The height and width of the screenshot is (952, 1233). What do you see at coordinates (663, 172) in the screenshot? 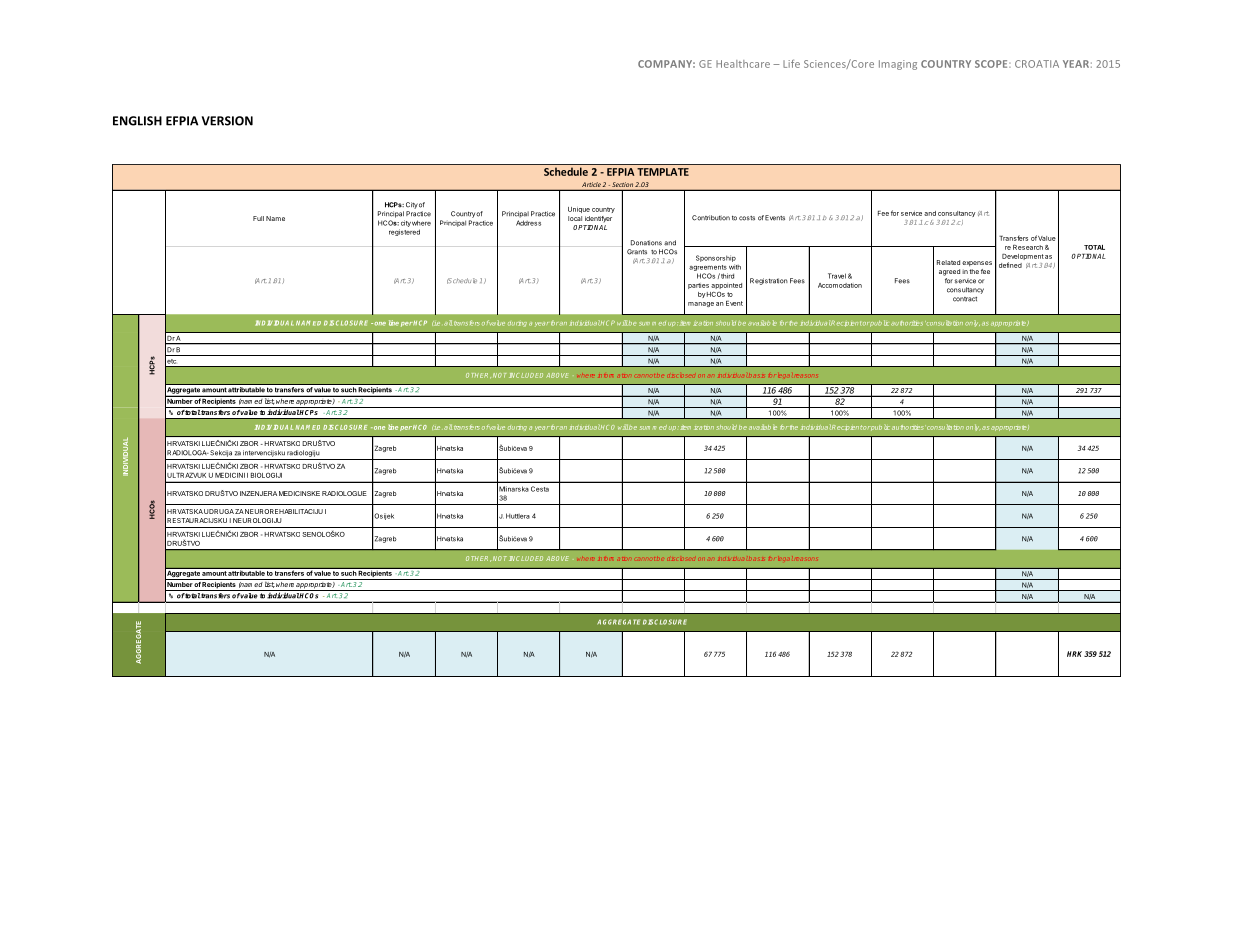
I see `TEMPLATE` at bounding box center [663, 172].
